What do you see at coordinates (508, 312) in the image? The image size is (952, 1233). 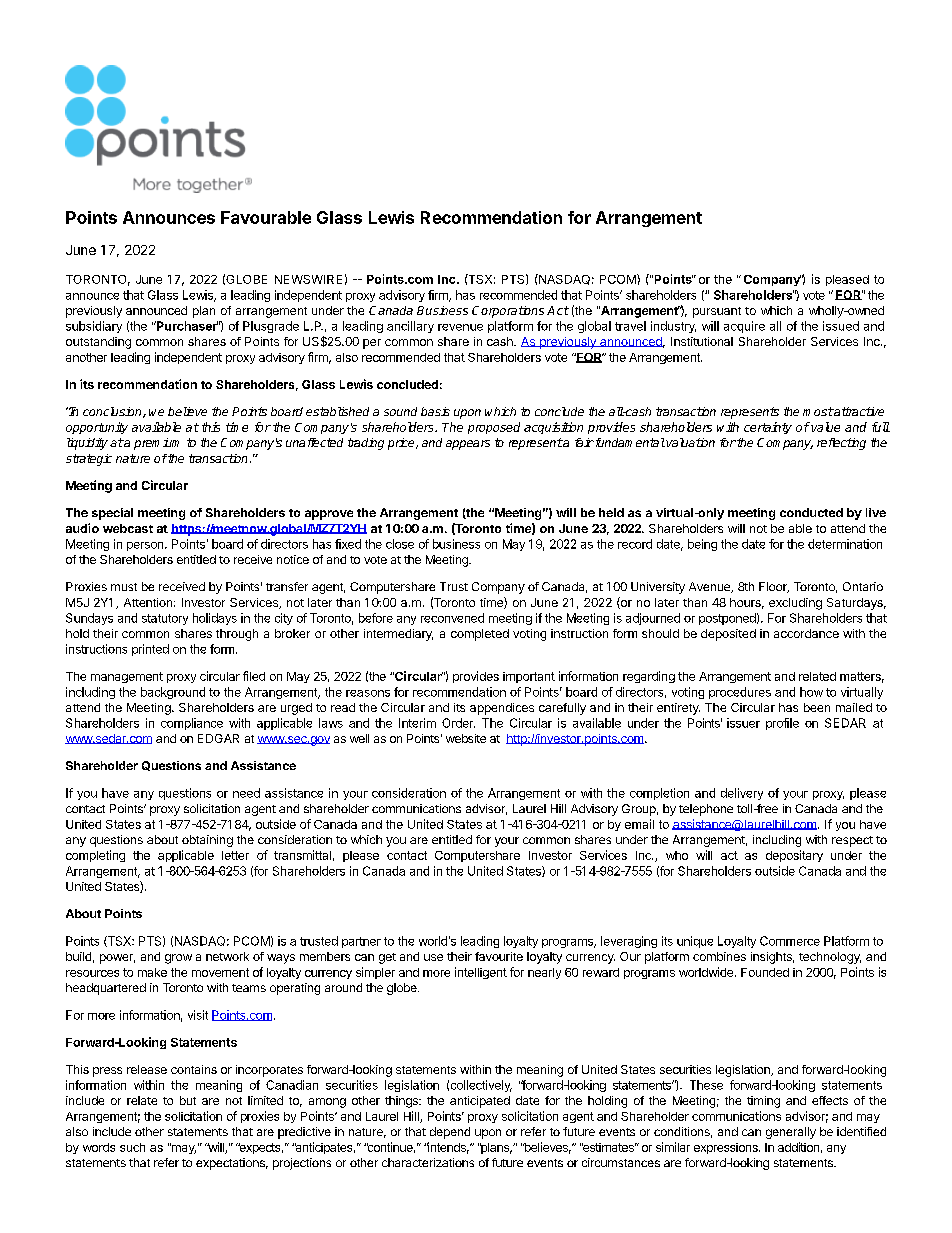 I see `Corporations` at bounding box center [508, 312].
